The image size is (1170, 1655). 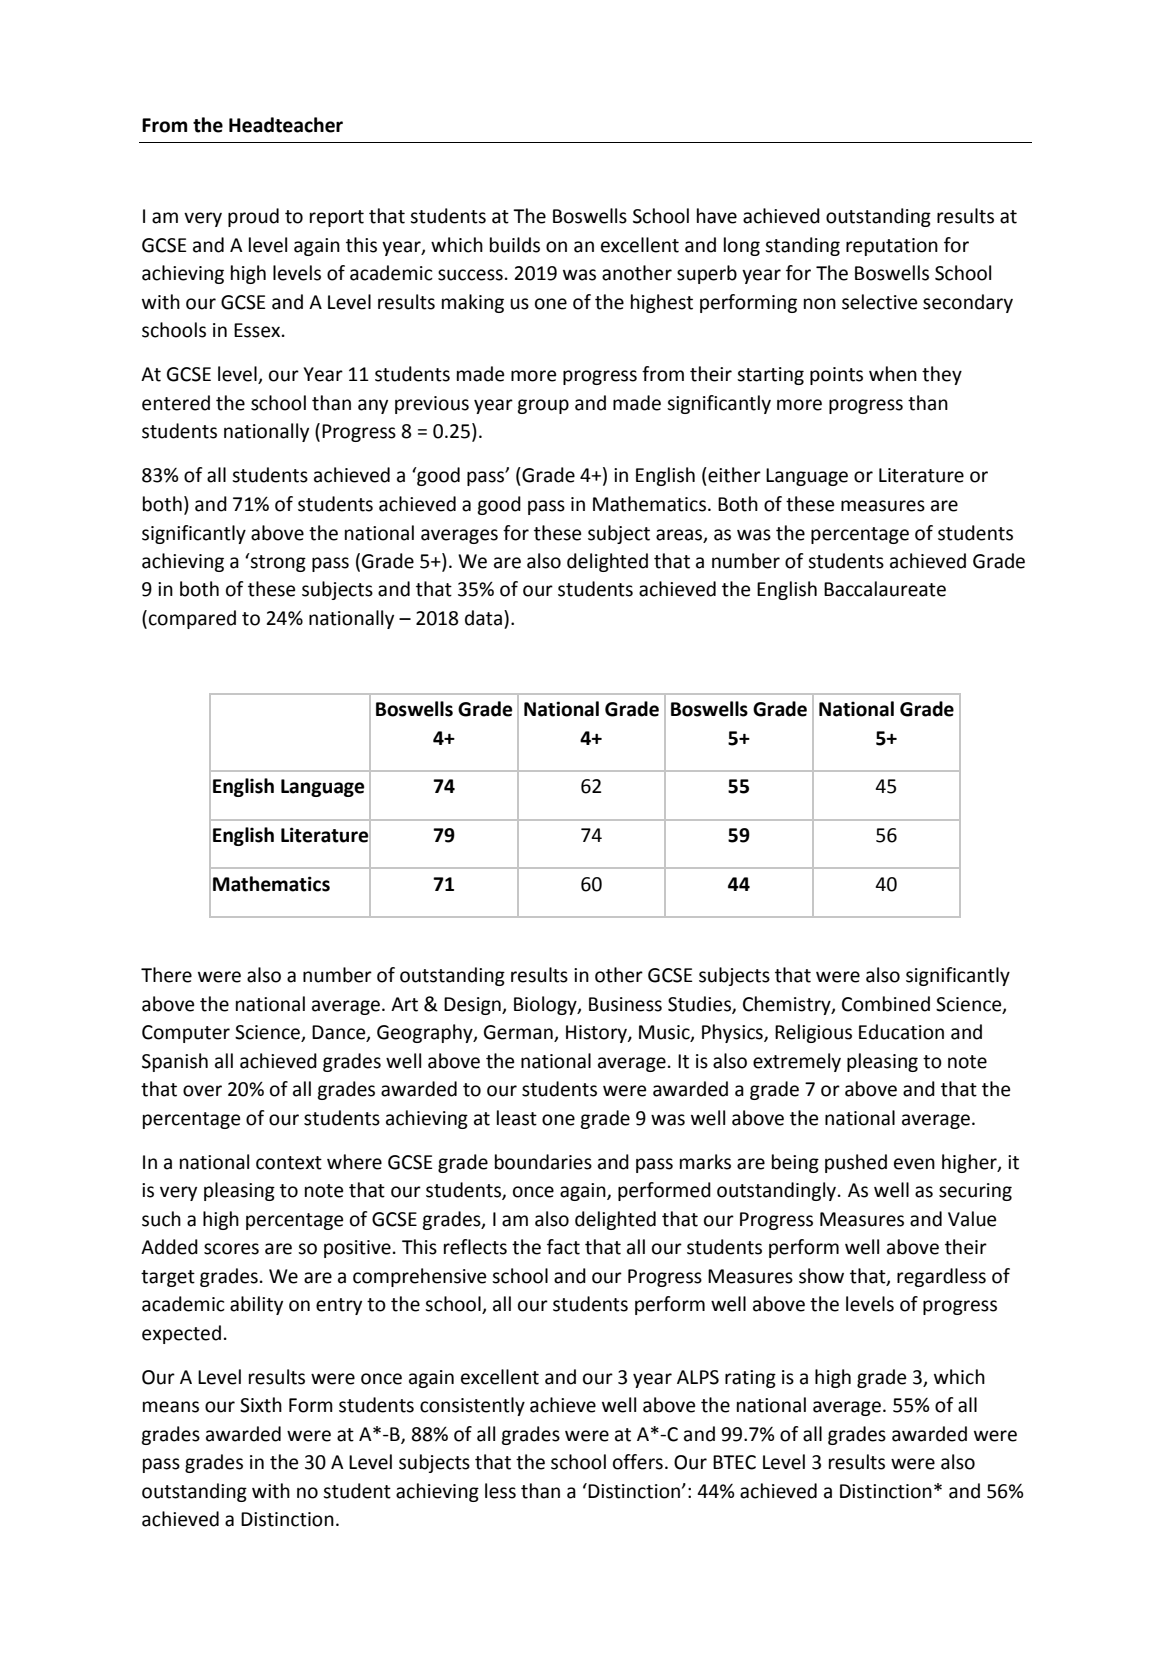 What do you see at coordinates (638, 1462) in the image?
I see `offers` at bounding box center [638, 1462].
